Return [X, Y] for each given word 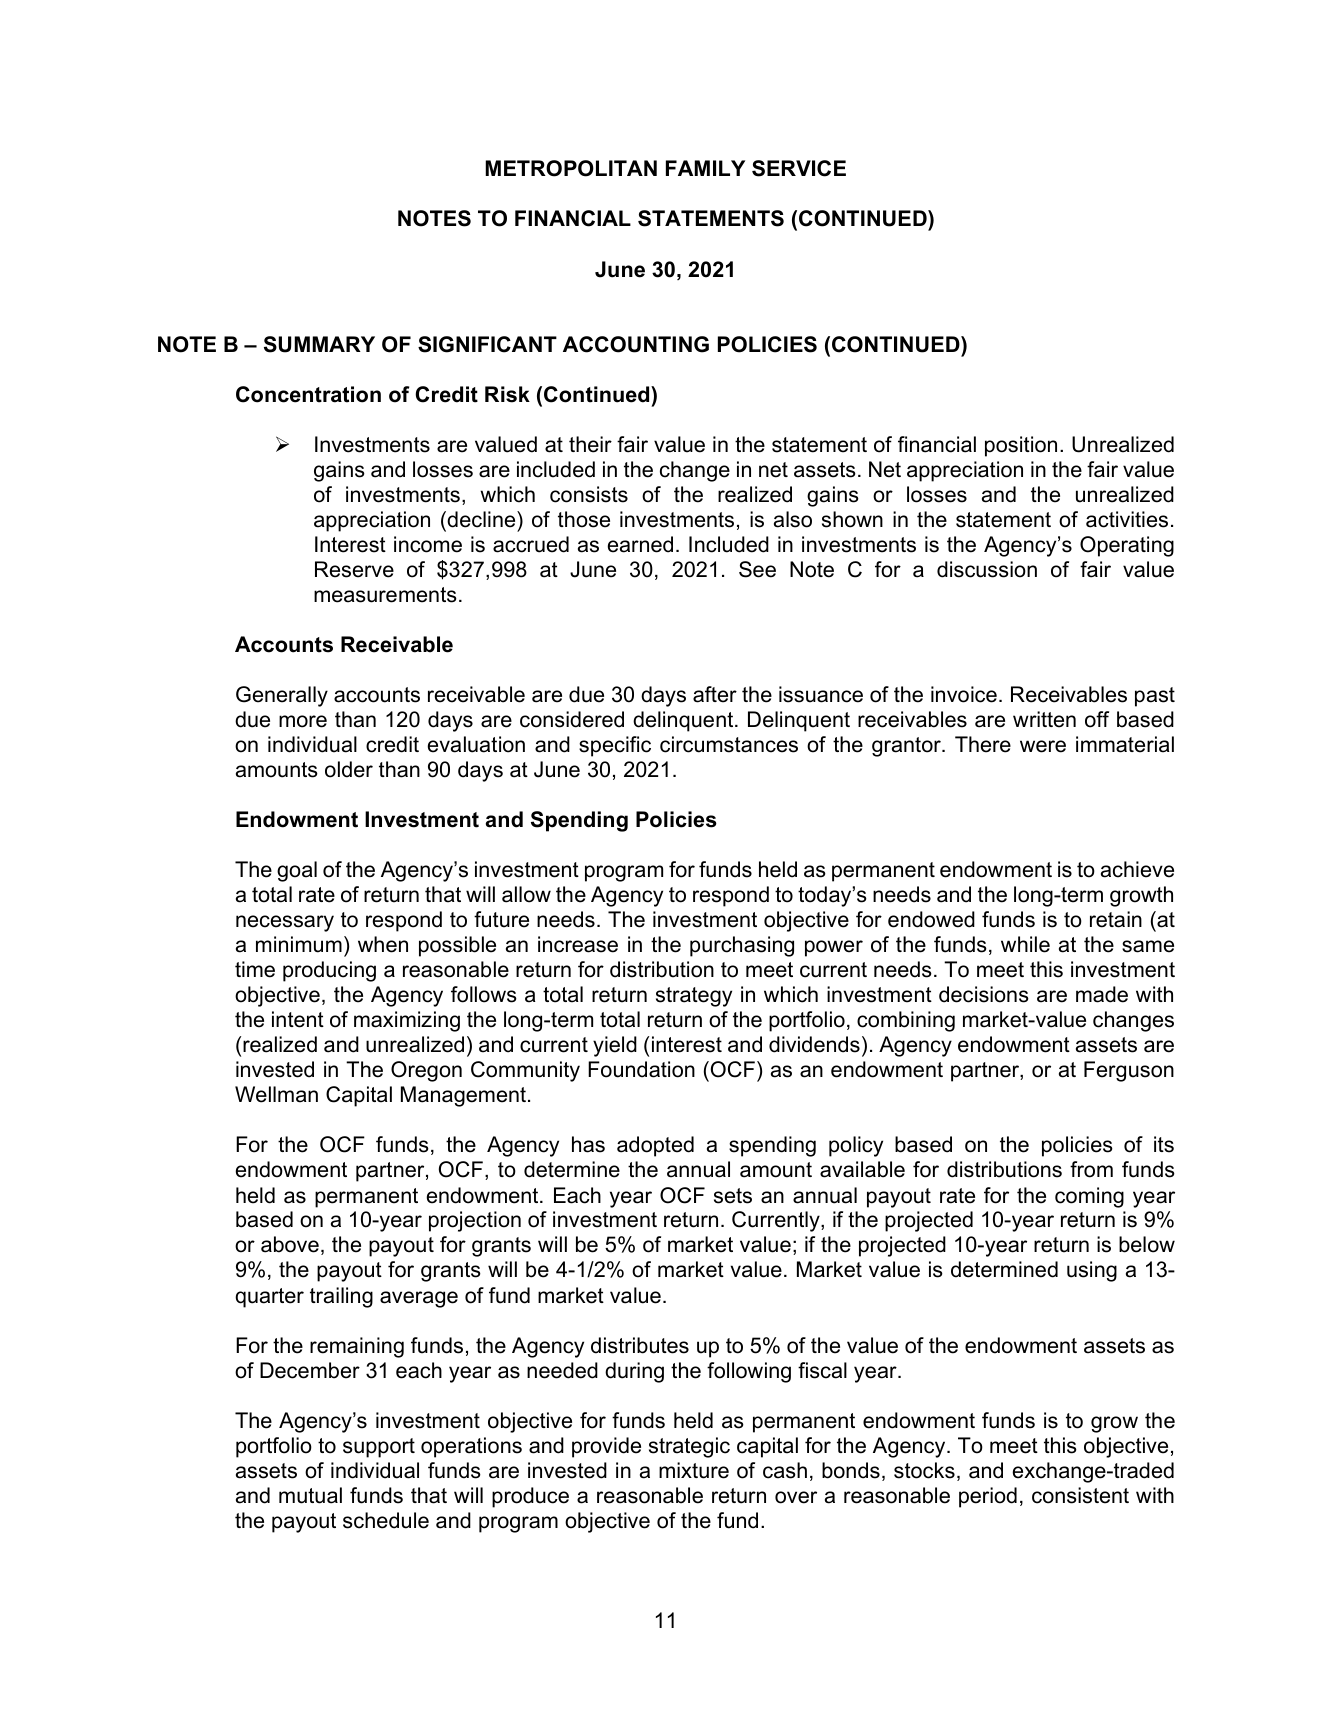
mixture [694, 1470]
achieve [1137, 869]
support [379, 1448]
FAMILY [705, 168]
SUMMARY [319, 344]
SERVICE [799, 168]
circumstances [729, 744]
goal [297, 871]
